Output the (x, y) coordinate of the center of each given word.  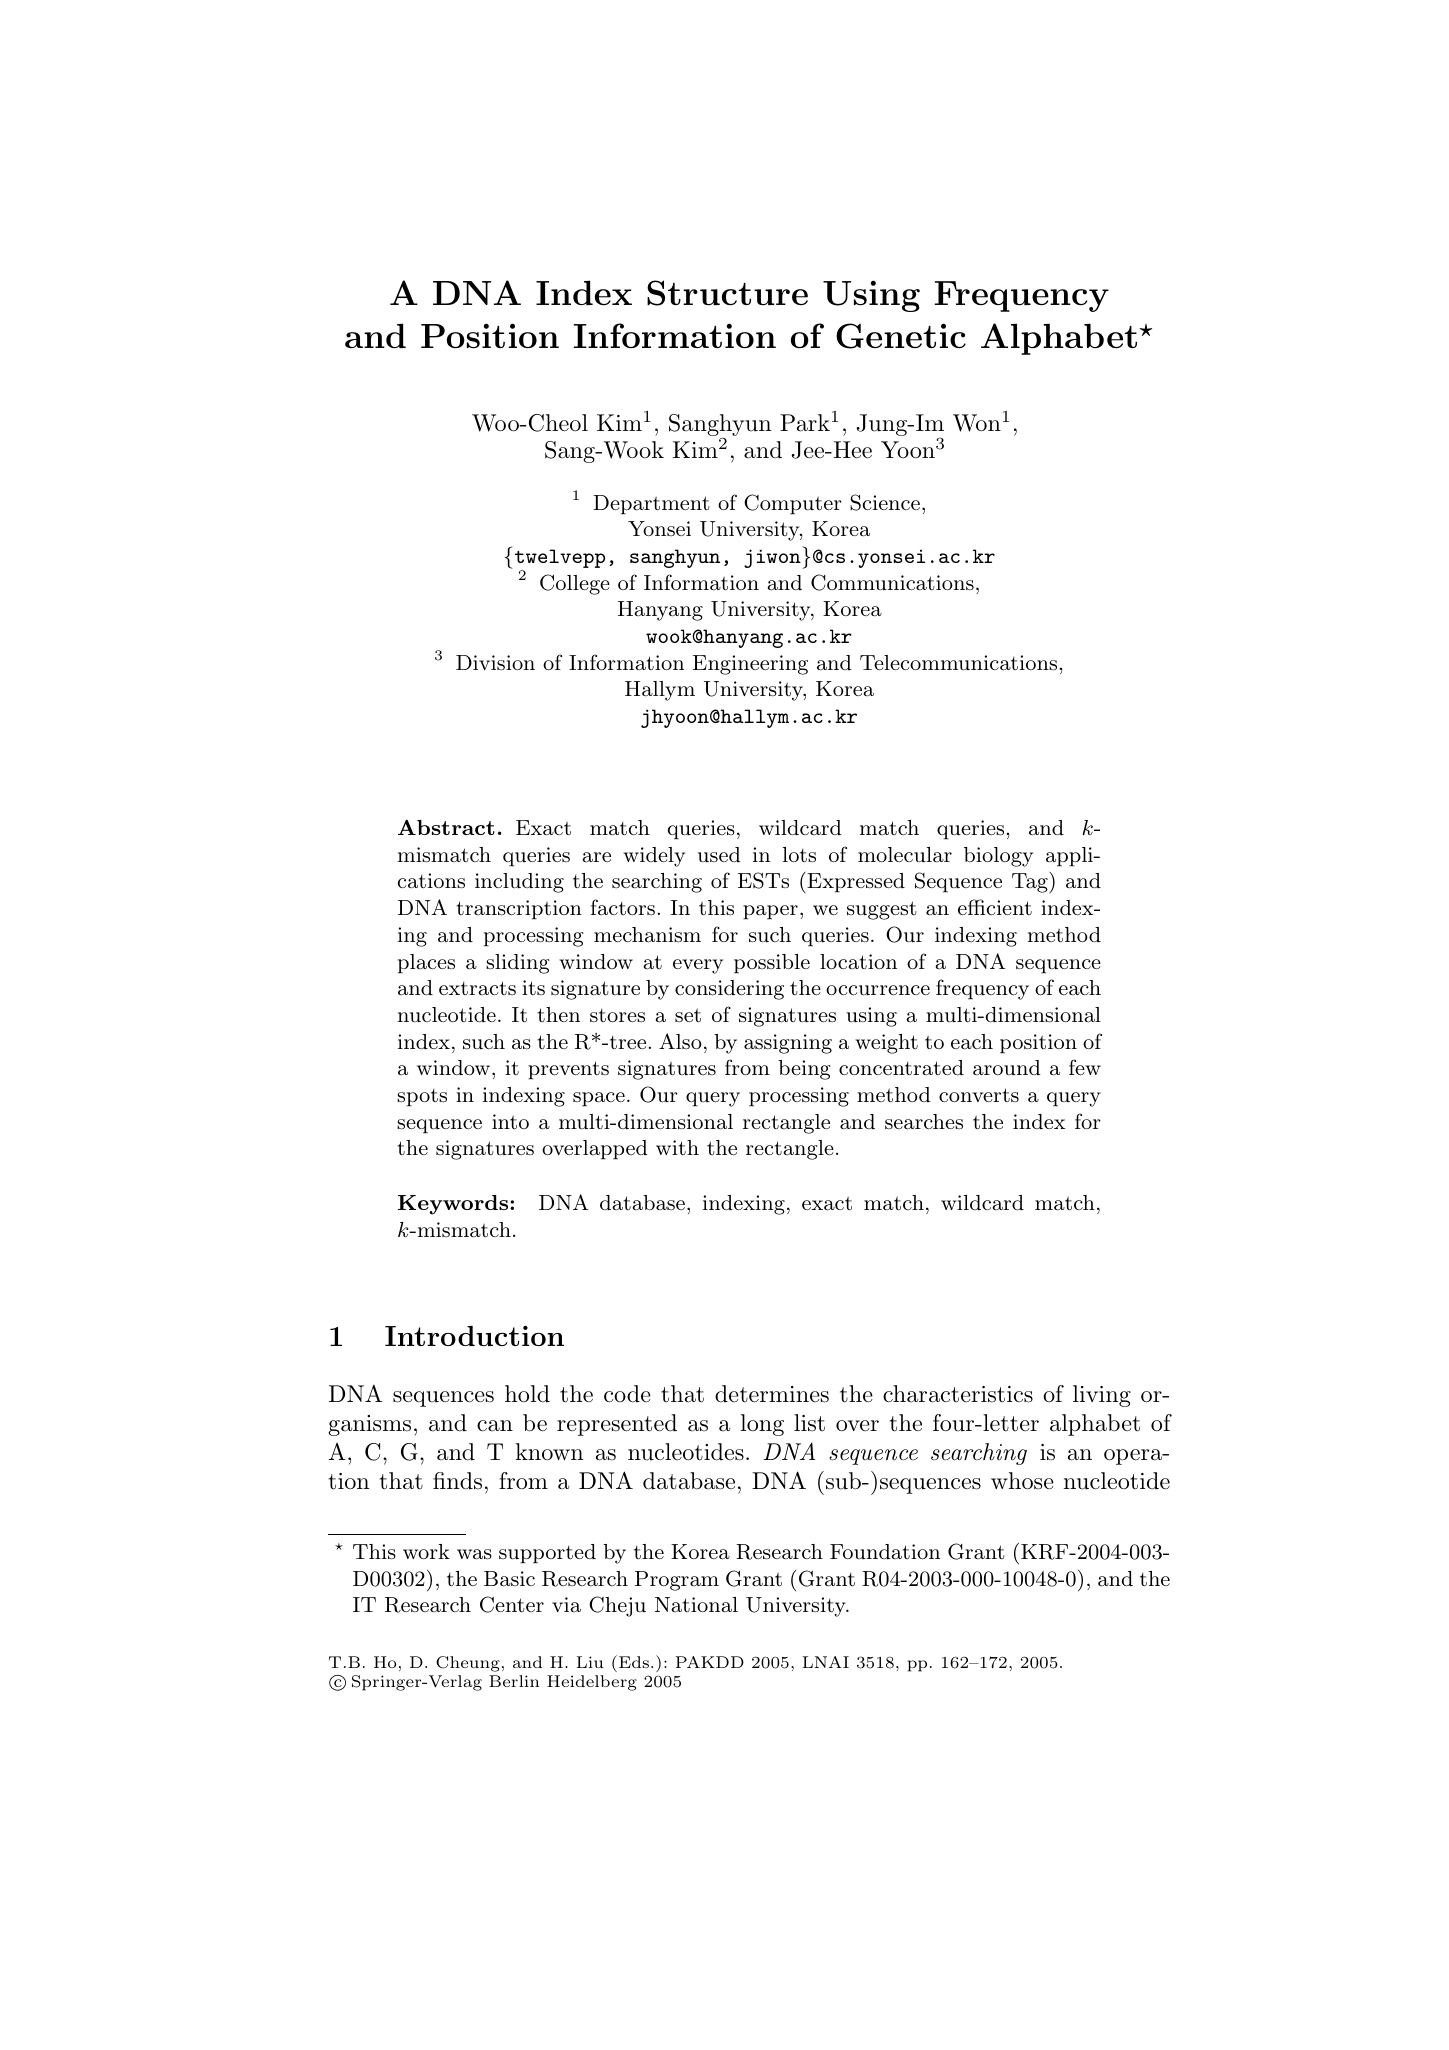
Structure (727, 293)
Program (677, 1581)
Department (651, 505)
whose (1022, 1481)
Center (512, 1604)
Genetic (901, 336)
